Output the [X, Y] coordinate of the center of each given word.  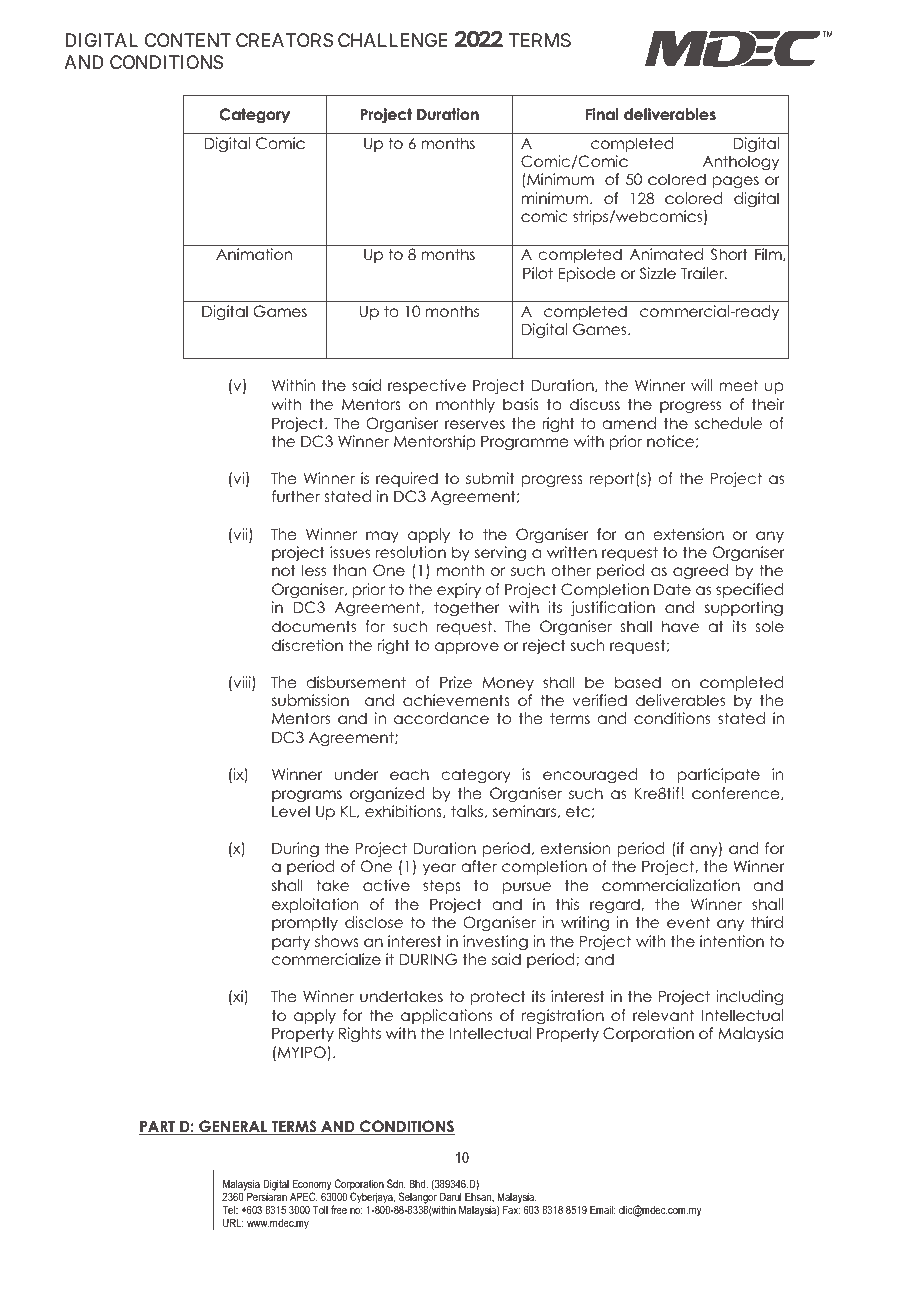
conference [737, 793]
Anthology [741, 163]
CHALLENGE [393, 40]
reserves [475, 425]
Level [291, 811]
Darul [450, 1196]
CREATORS [284, 40]
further [296, 496]
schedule [728, 423]
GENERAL [233, 1127]
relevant [663, 1015]
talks [467, 811]
